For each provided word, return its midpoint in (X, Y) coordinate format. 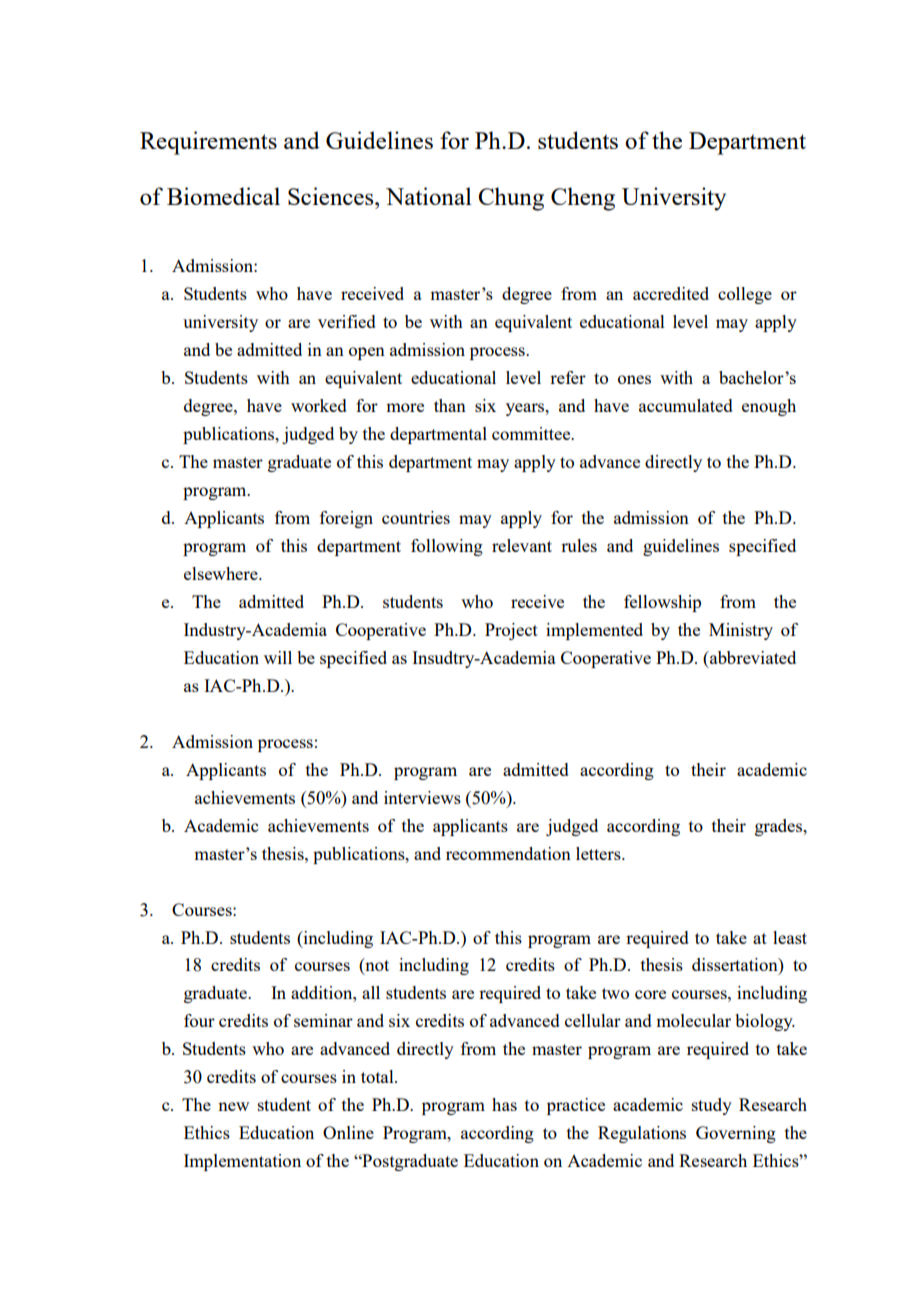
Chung (511, 199)
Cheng (583, 199)
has (504, 1104)
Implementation (242, 1162)
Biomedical (223, 196)
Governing (736, 1134)
